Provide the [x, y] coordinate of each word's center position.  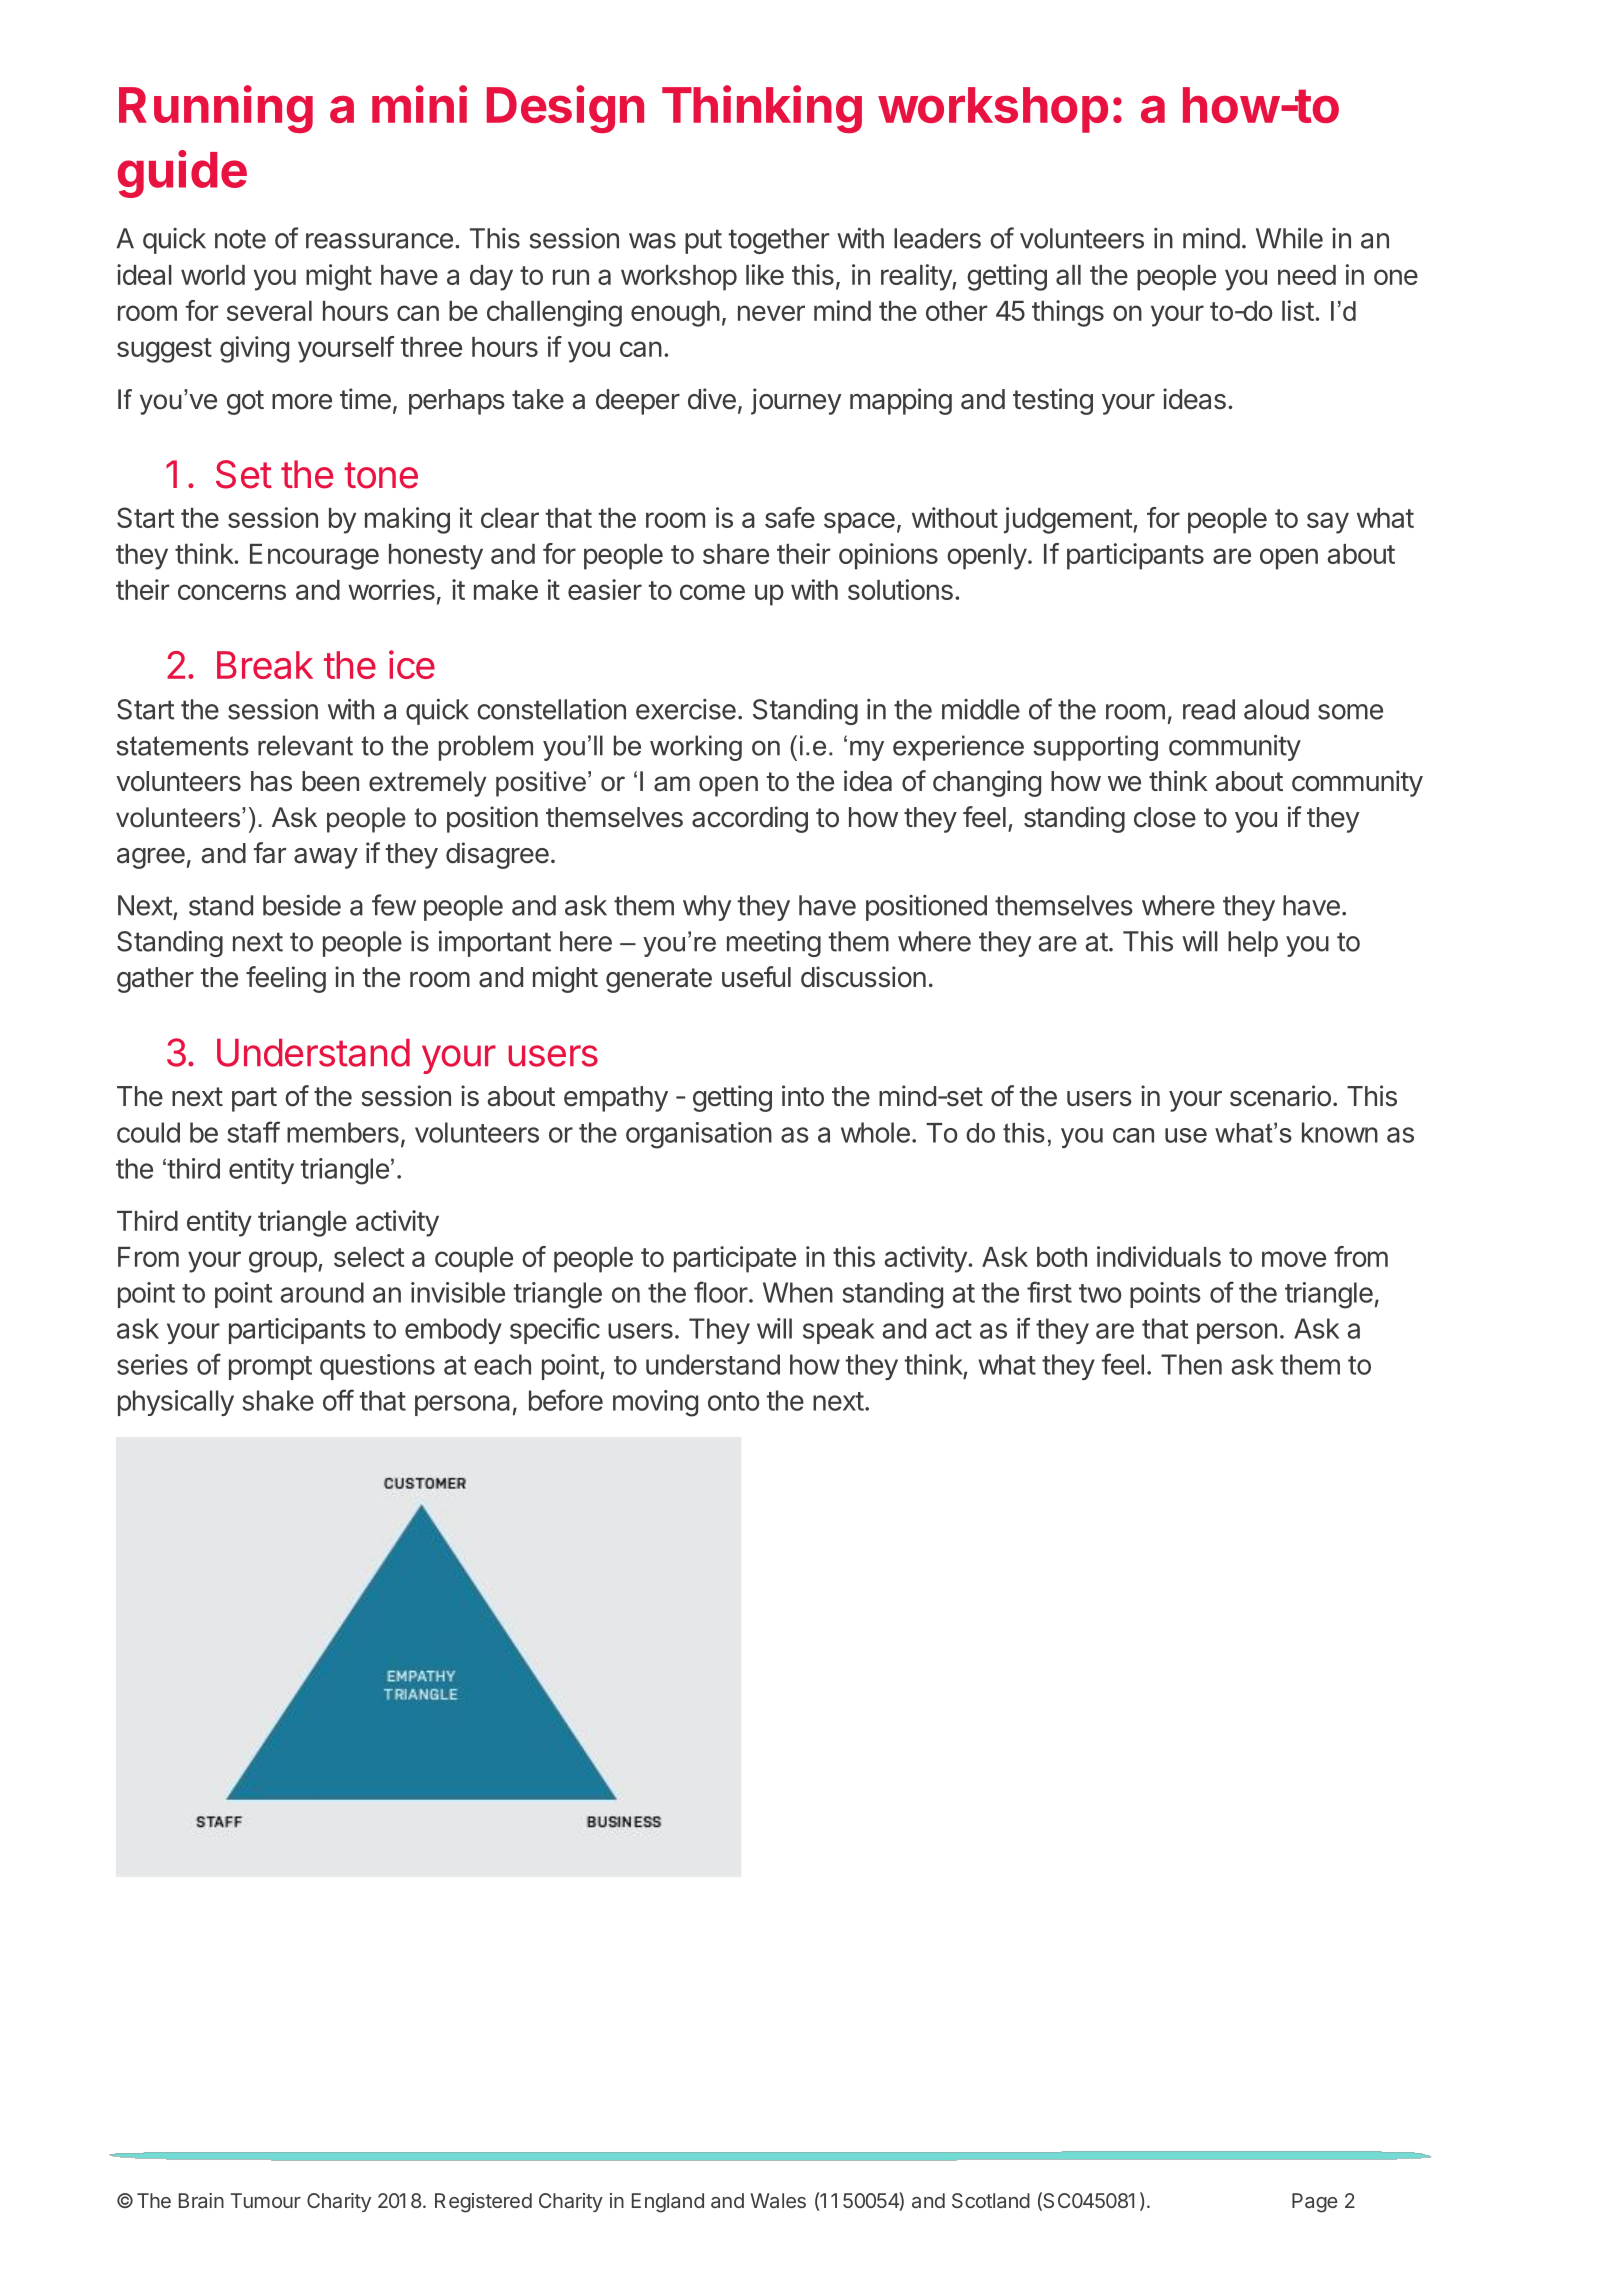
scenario [1280, 1096]
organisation [699, 1135]
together [779, 241]
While [1289, 238]
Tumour [265, 2200]
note [240, 239]
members [343, 1132]
